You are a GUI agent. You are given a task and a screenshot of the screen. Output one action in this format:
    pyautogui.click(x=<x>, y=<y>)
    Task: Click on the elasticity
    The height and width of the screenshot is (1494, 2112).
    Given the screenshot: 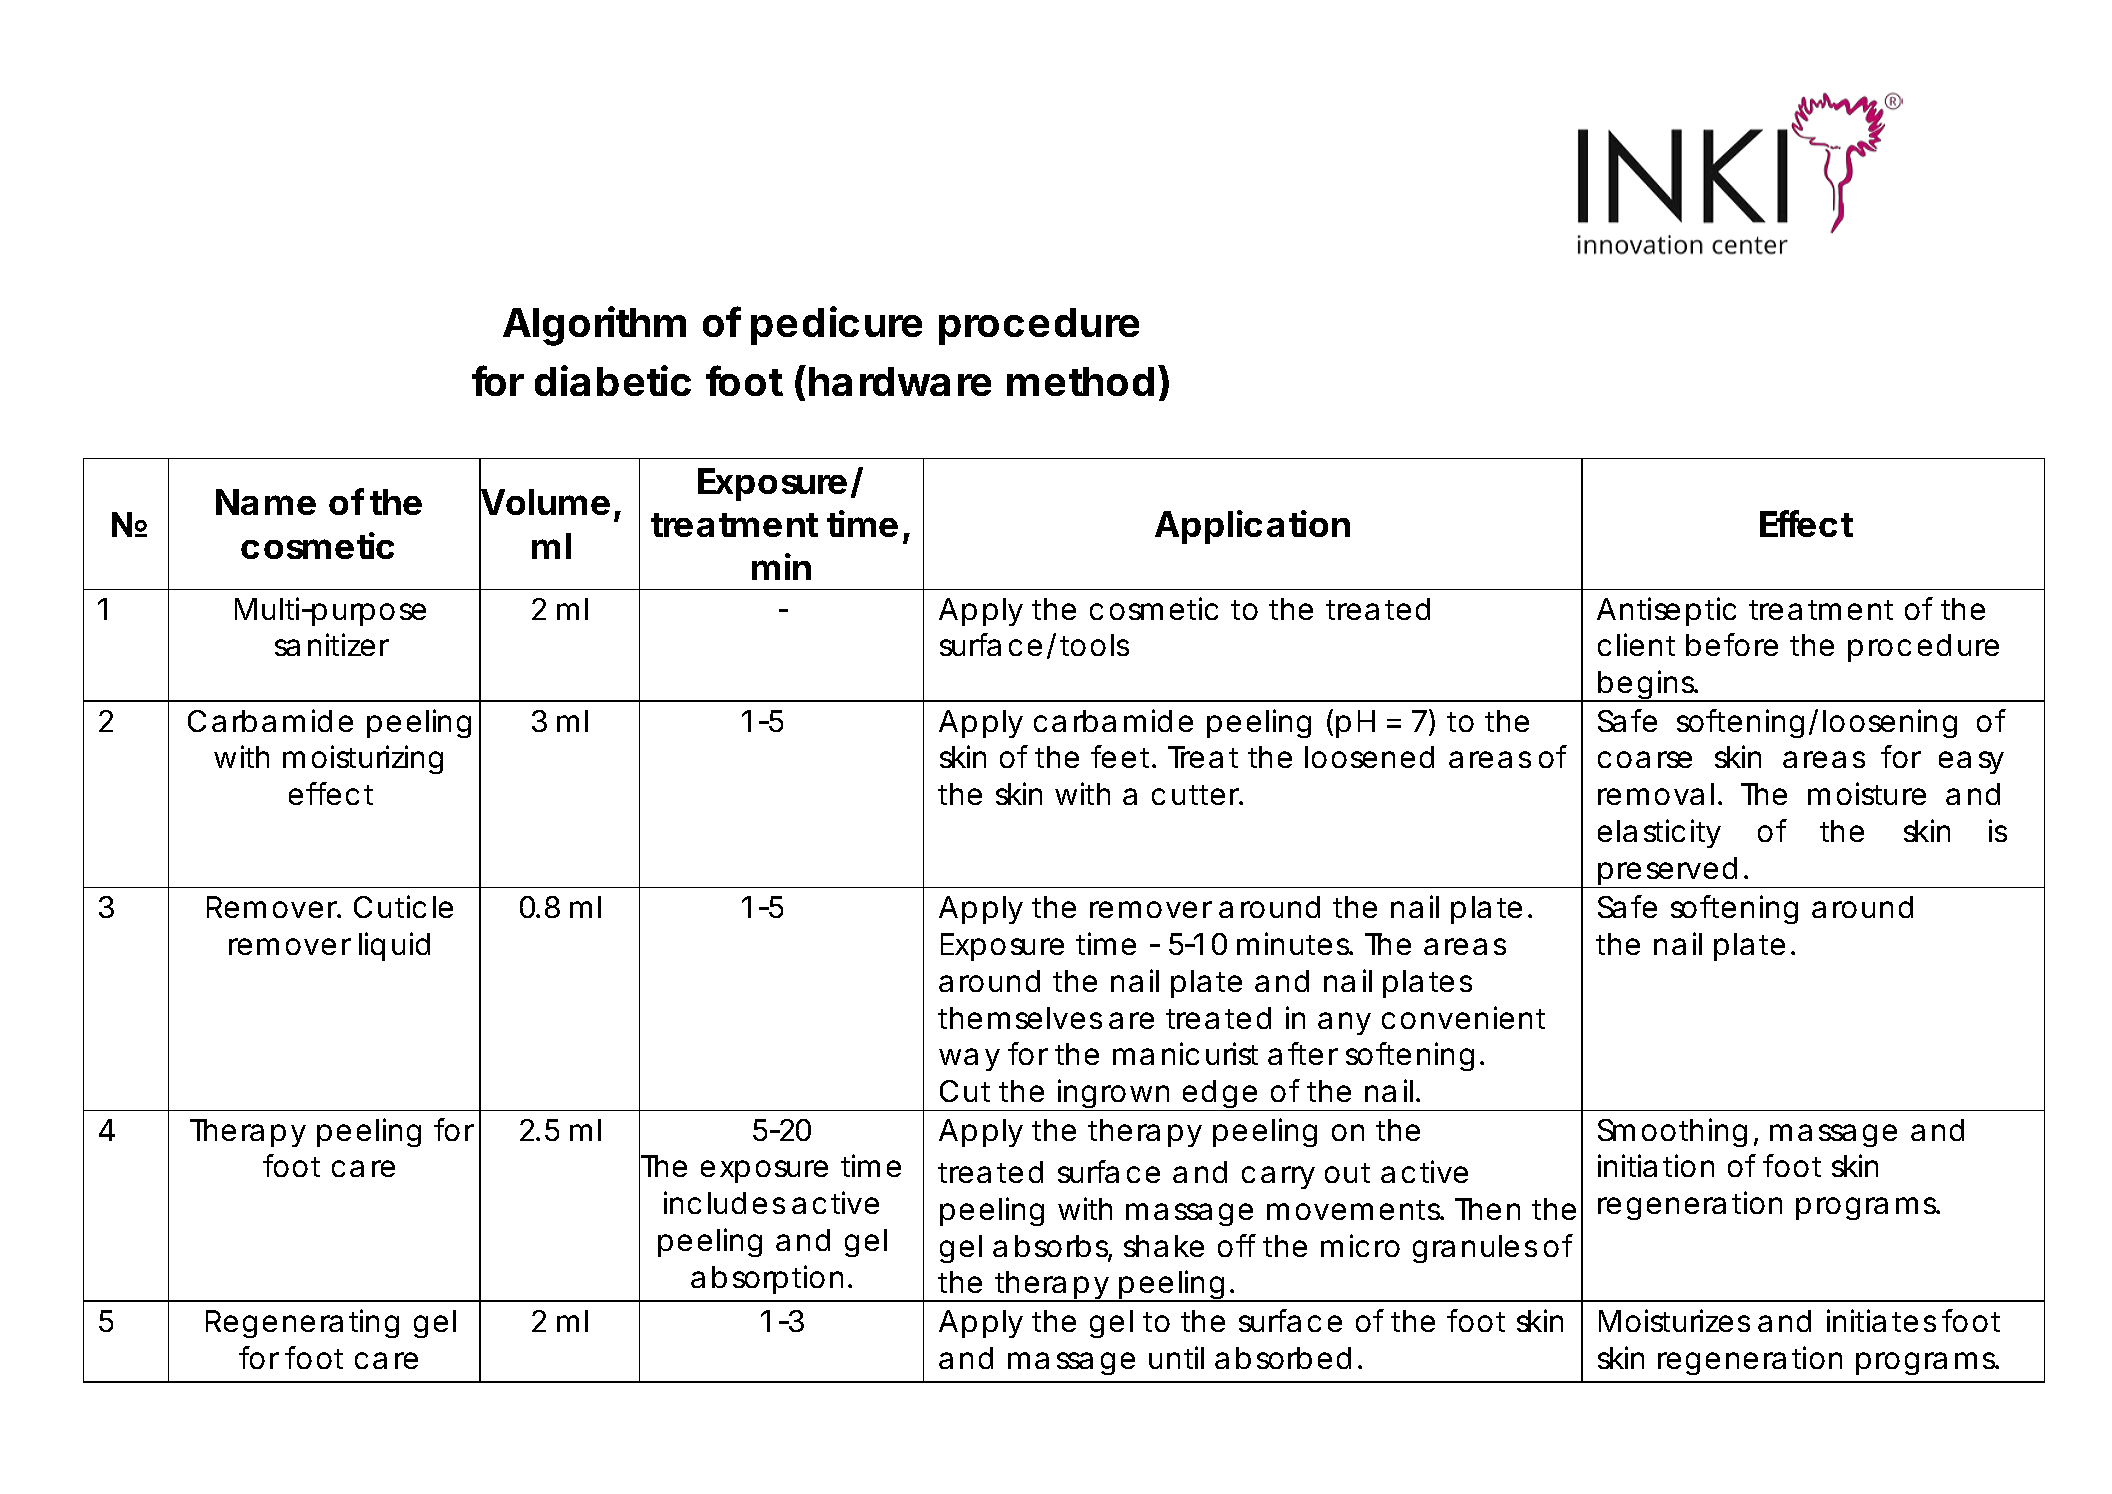 What is the action you would take?
    pyautogui.click(x=1659, y=833)
